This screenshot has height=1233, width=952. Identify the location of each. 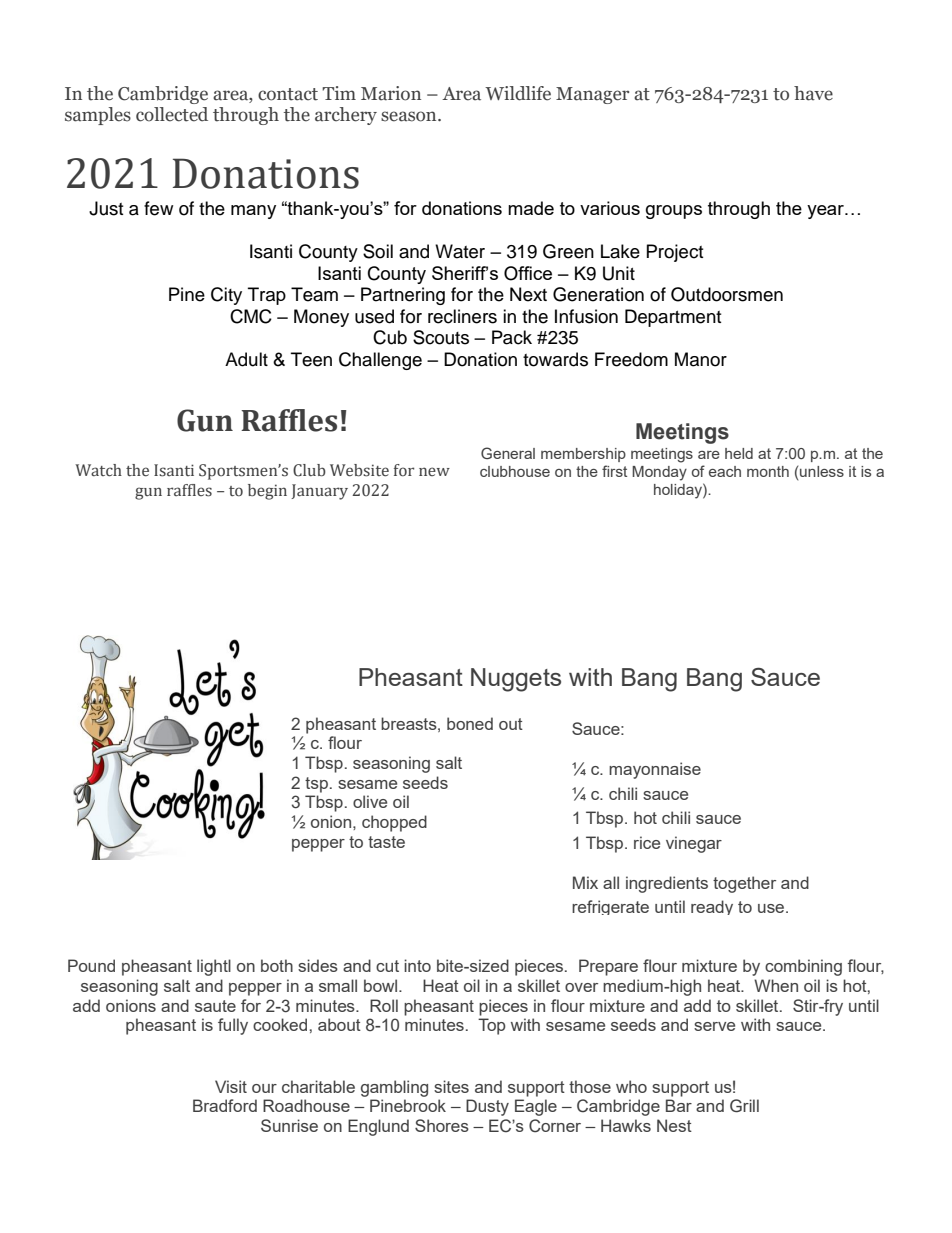
(725, 471).
